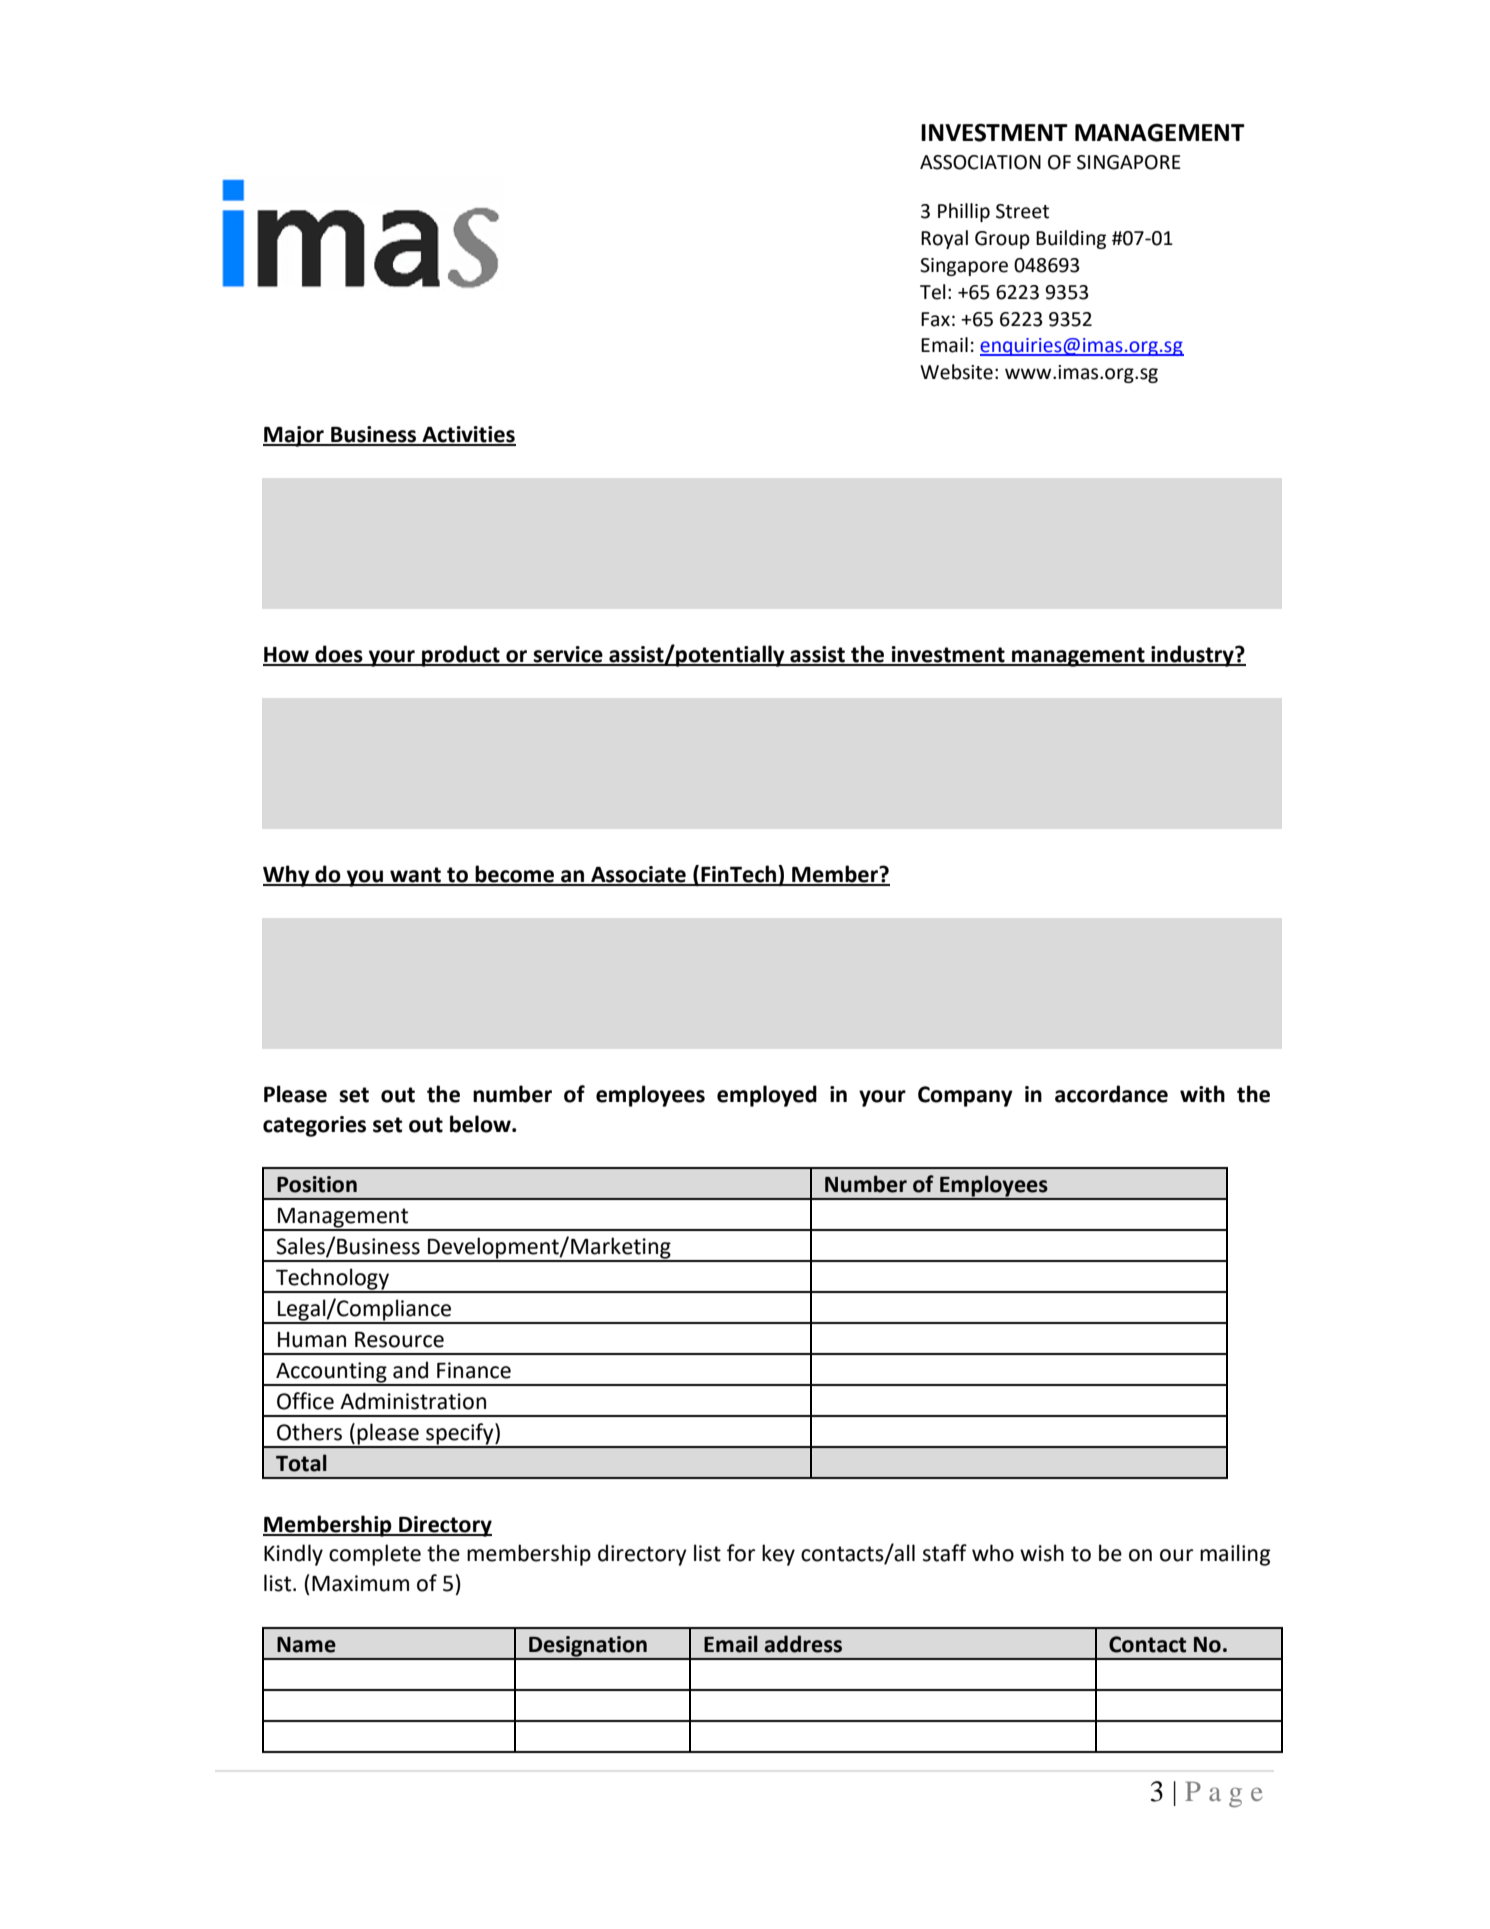 The width and height of the screenshot is (1490, 1929). What do you see at coordinates (767, 1096) in the screenshot?
I see `employed` at bounding box center [767, 1096].
